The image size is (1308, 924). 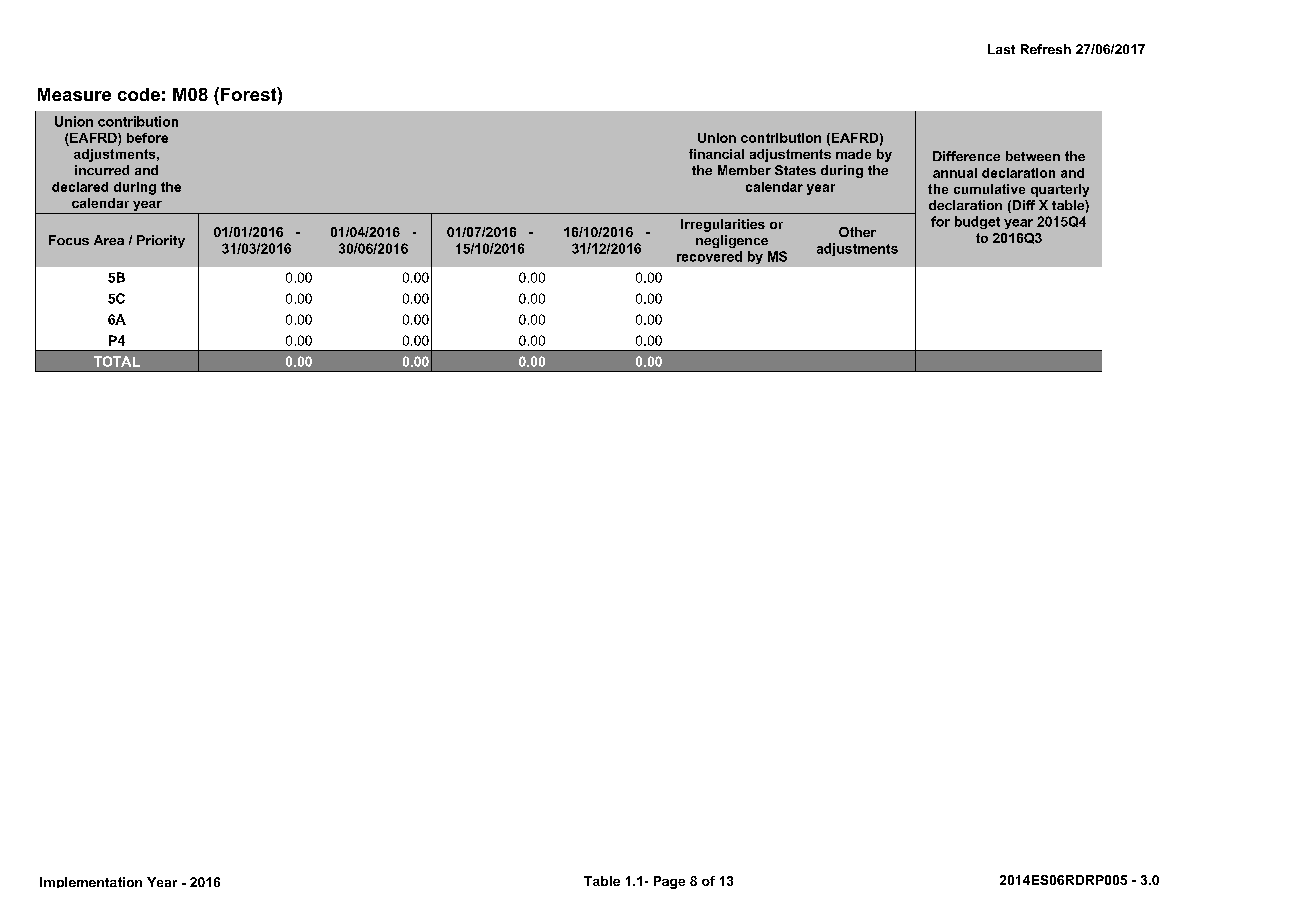 I want to click on Implementation, so click(x=91, y=882).
